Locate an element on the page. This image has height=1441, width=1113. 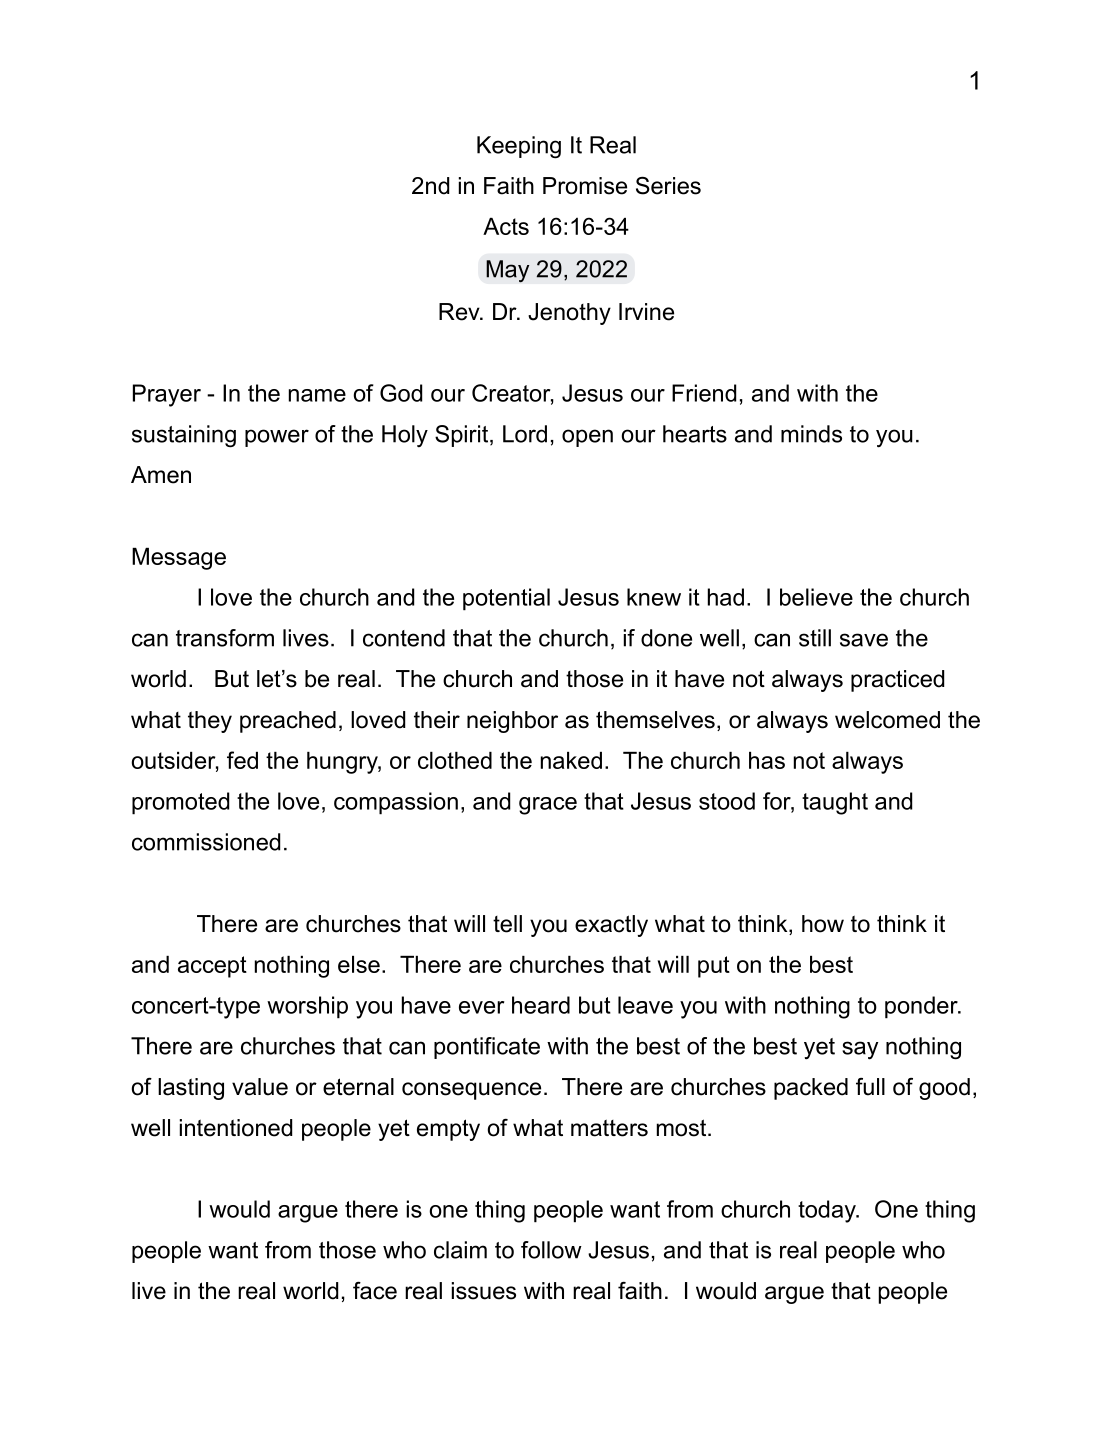
follow is located at coordinates (551, 1250).
